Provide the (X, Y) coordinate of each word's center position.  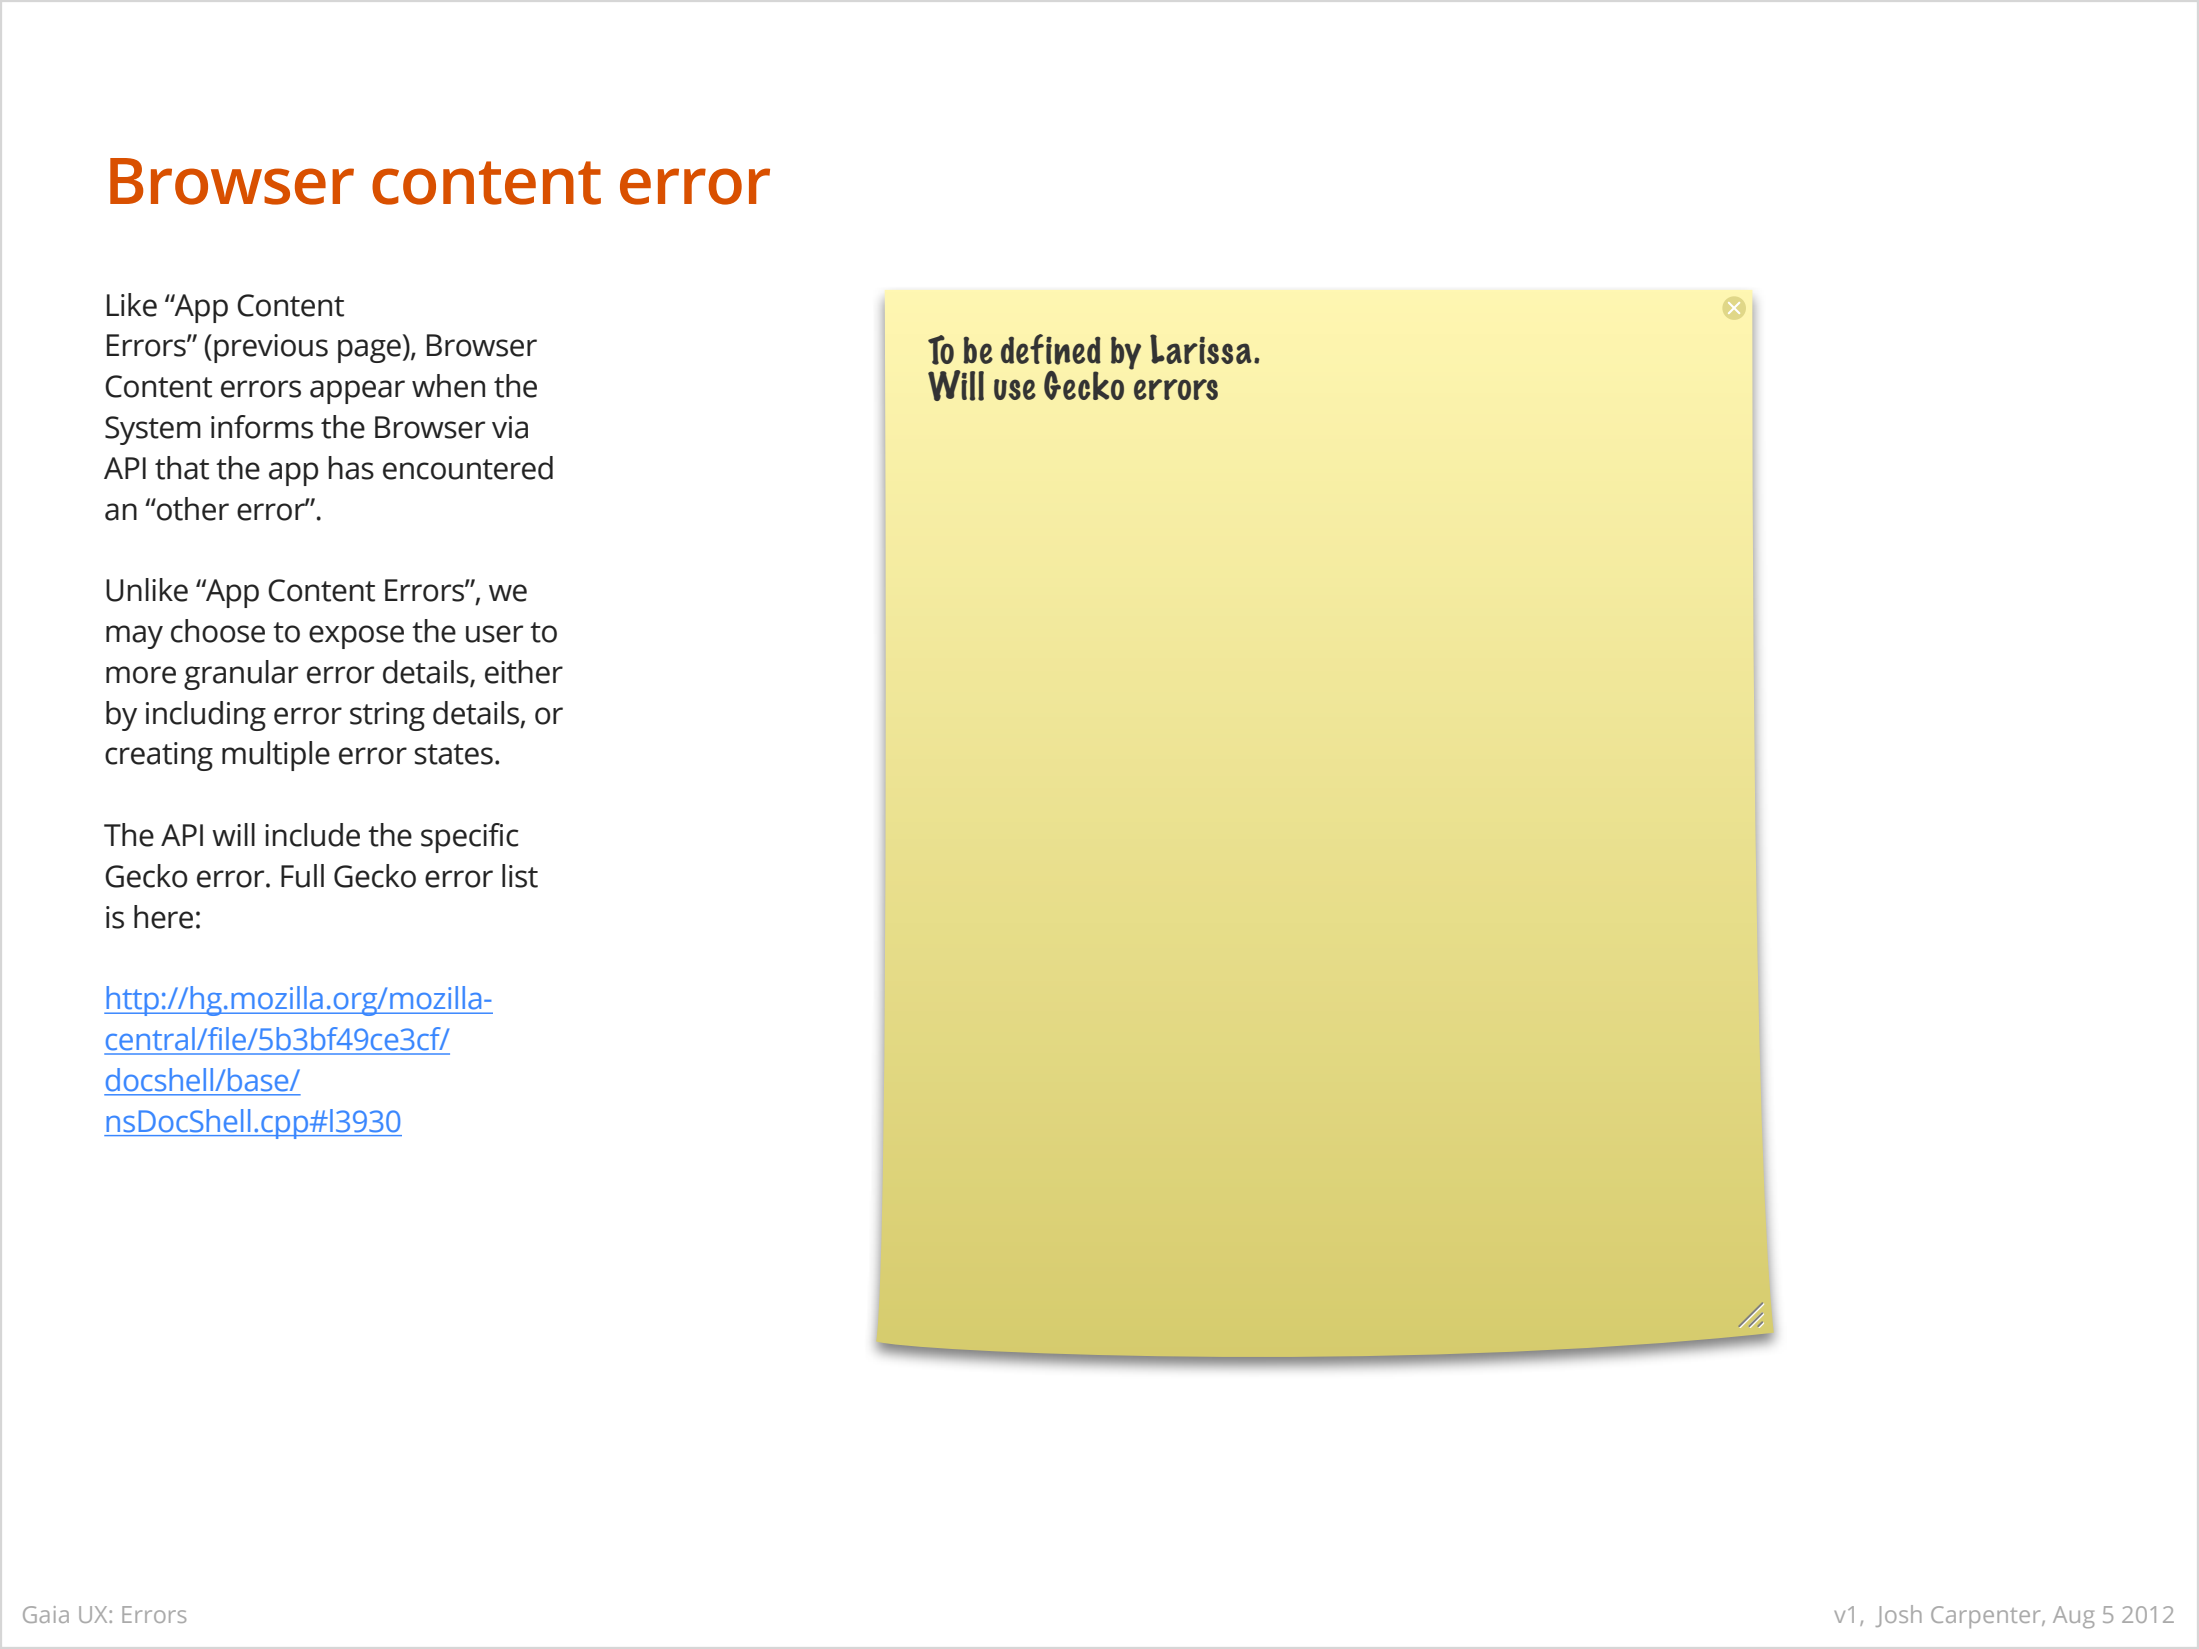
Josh (1899, 1616)
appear (357, 392)
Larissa (1201, 349)
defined (1051, 349)
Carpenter (1987, 1617)
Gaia (46, 1614)
